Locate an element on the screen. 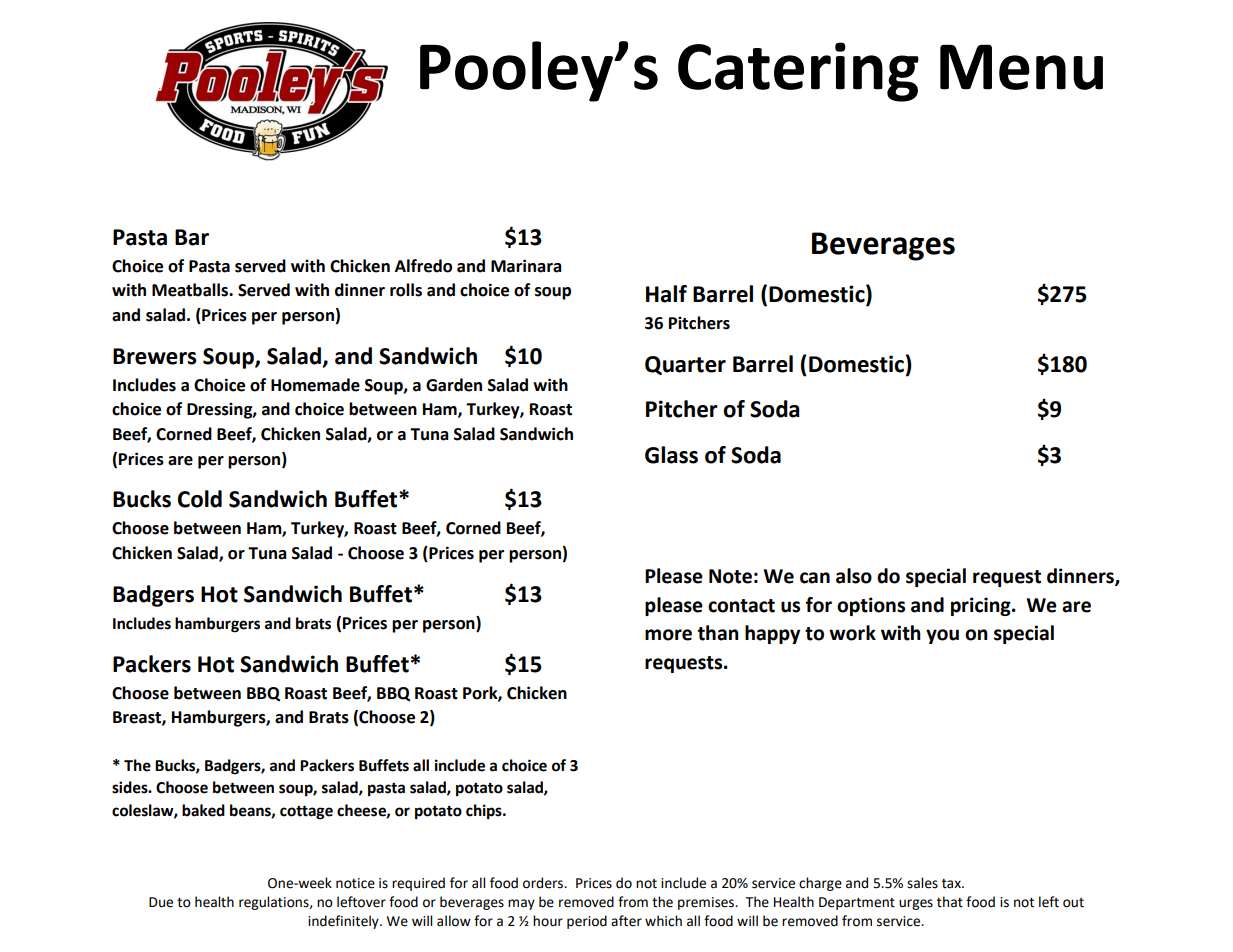 The width and height of the screenshot is (1233, 952). Catering is located at coordinates (798, 72).
